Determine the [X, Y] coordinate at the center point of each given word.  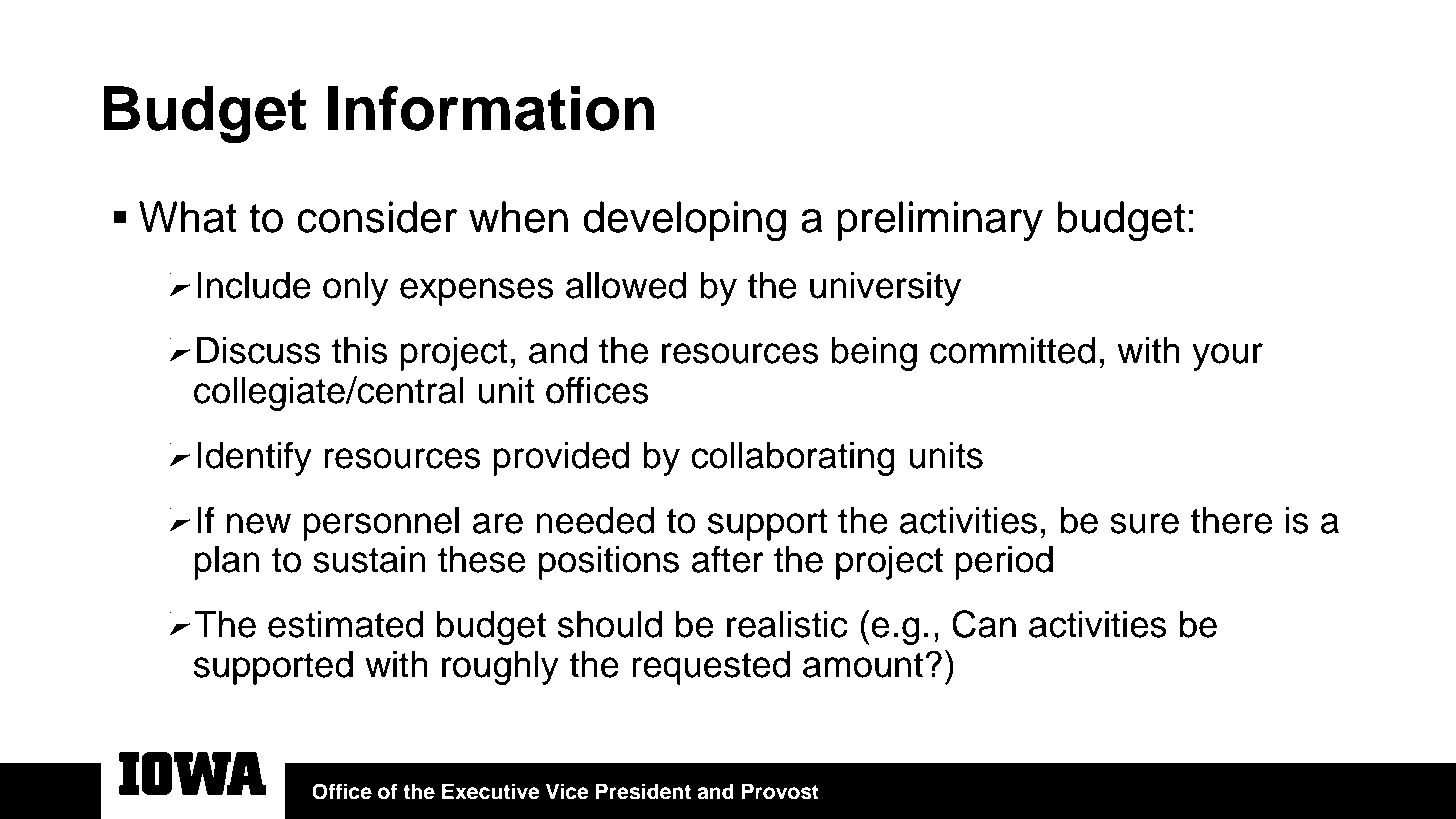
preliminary [940, 221]
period [1004, 563]
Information [491, 108]
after [728, 559]
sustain [369, 559]
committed [1012, 350]
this [360, 350]
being [874, 354]
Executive [491, 791]
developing [684, 221]
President [643, 791]
